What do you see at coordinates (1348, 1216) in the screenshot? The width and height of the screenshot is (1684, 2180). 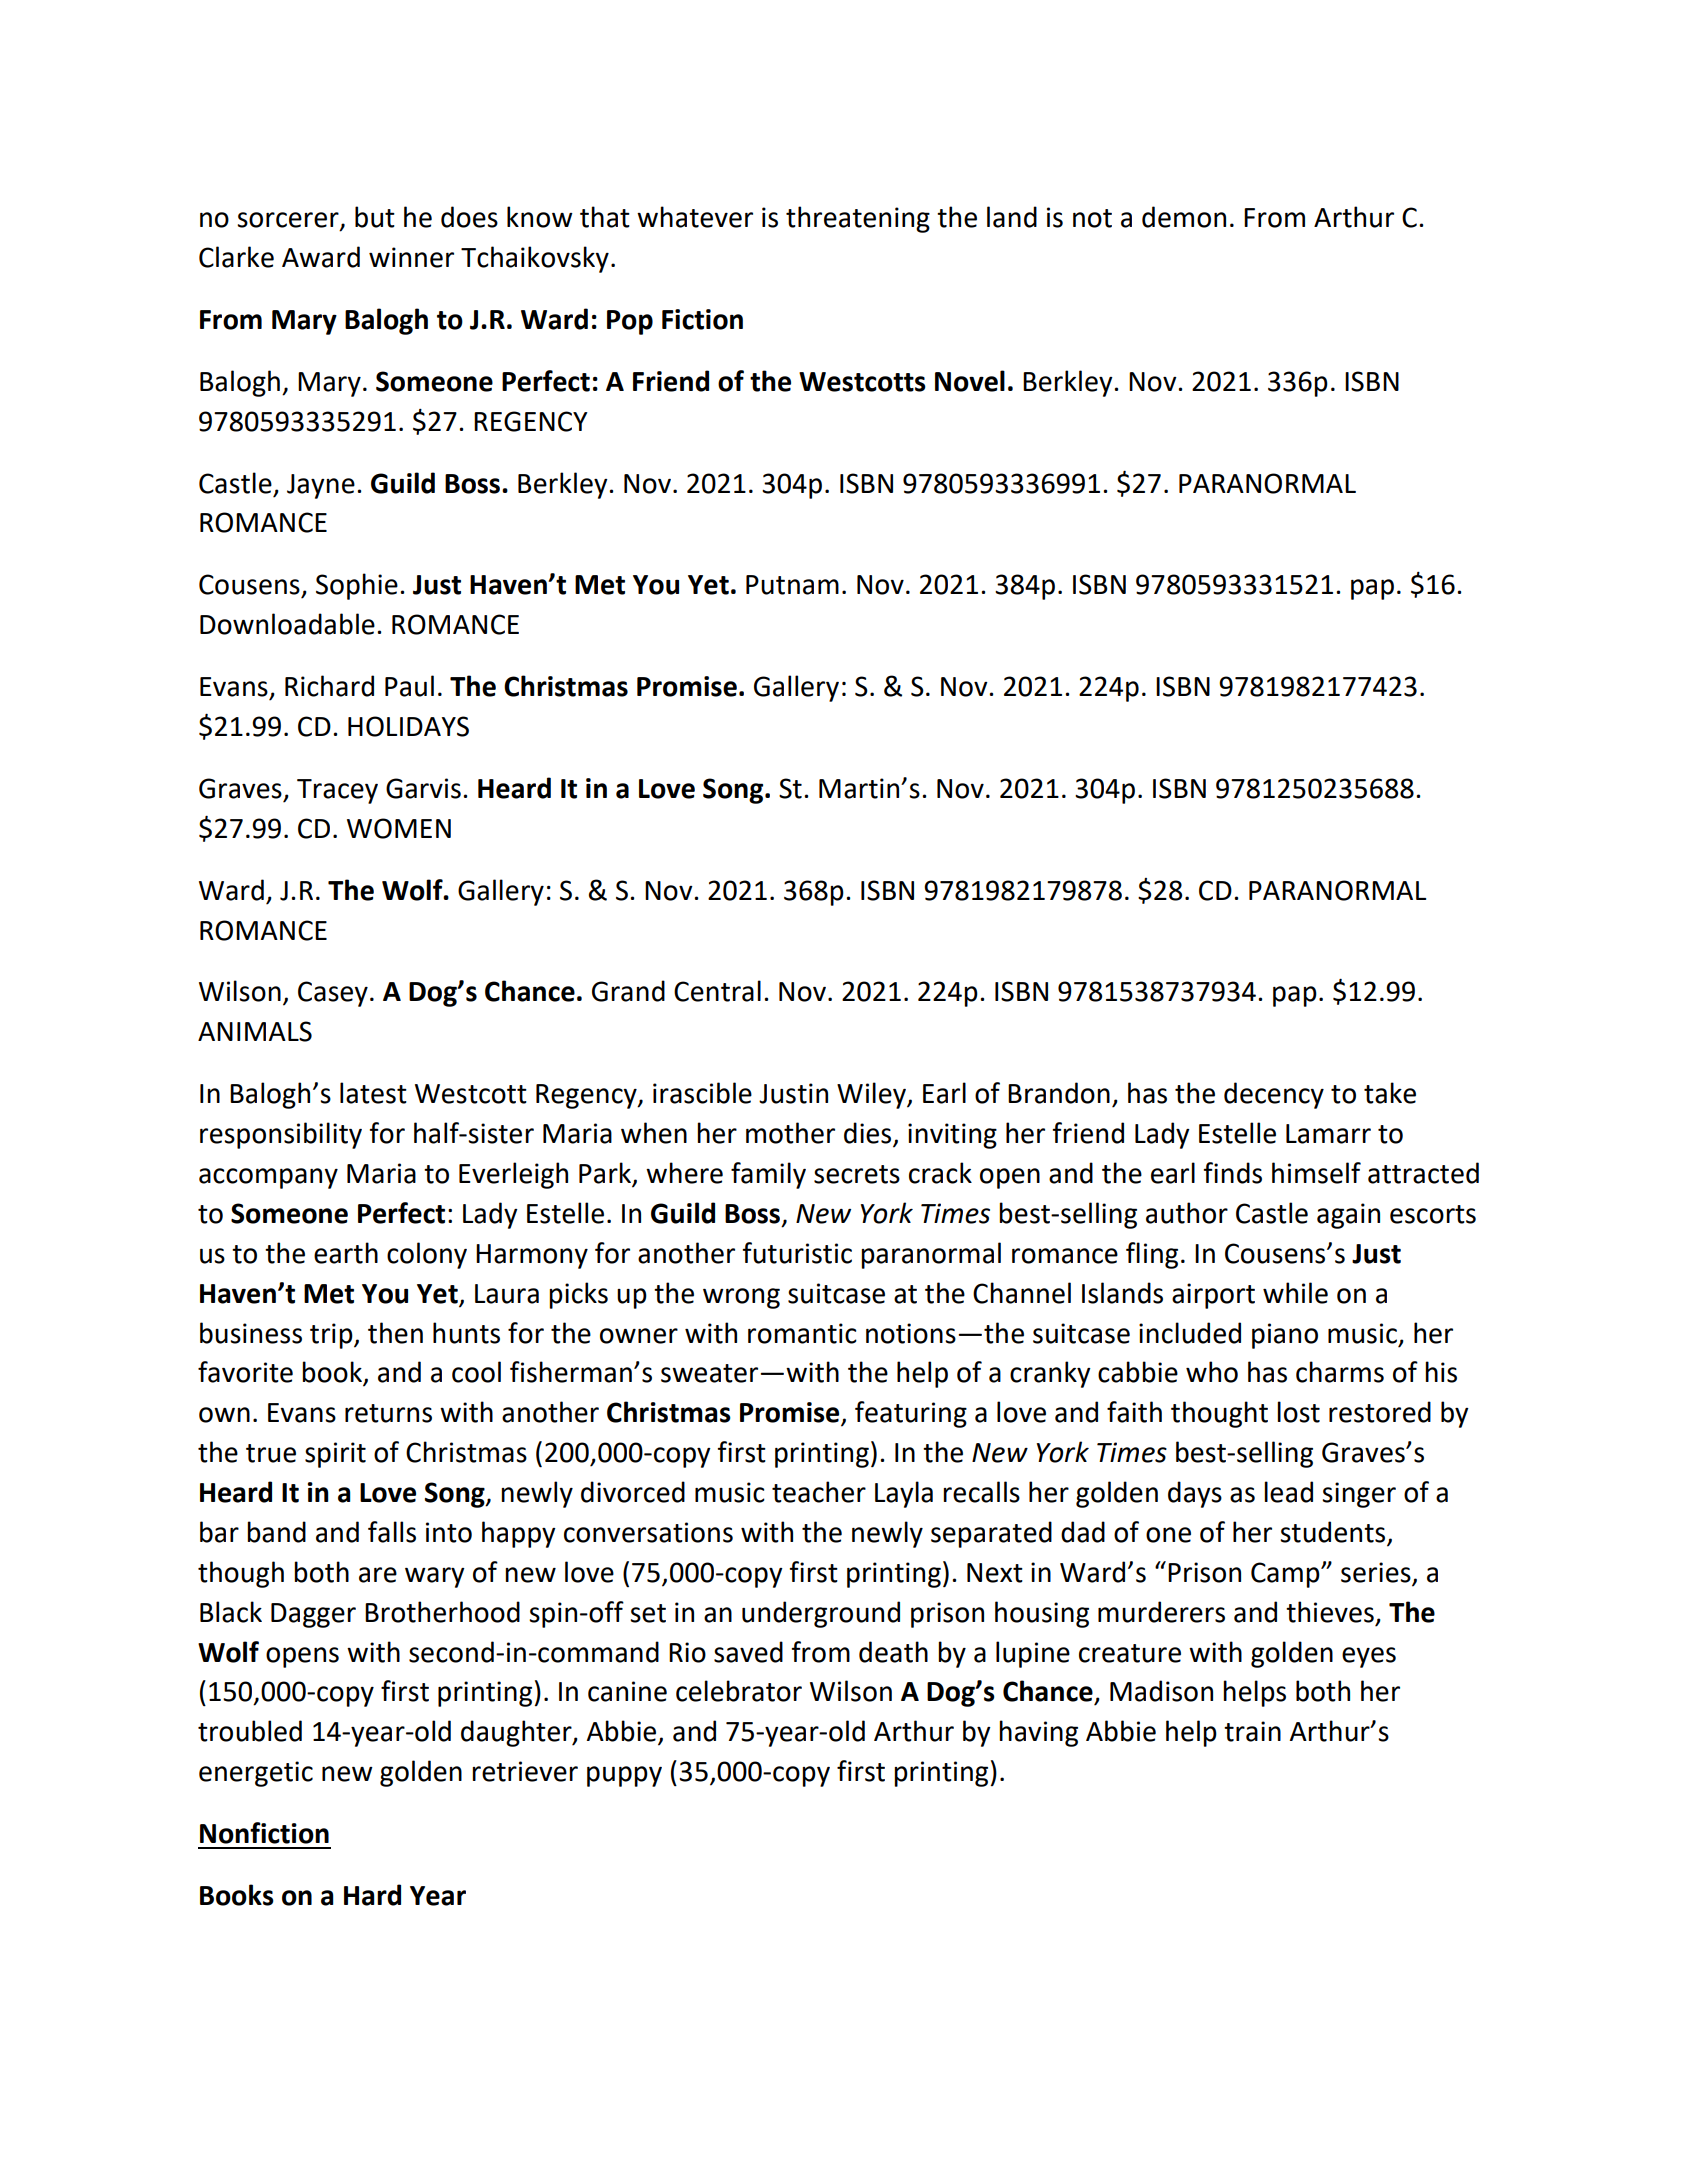 I see `again` at bounding box center [1348, 1216].
